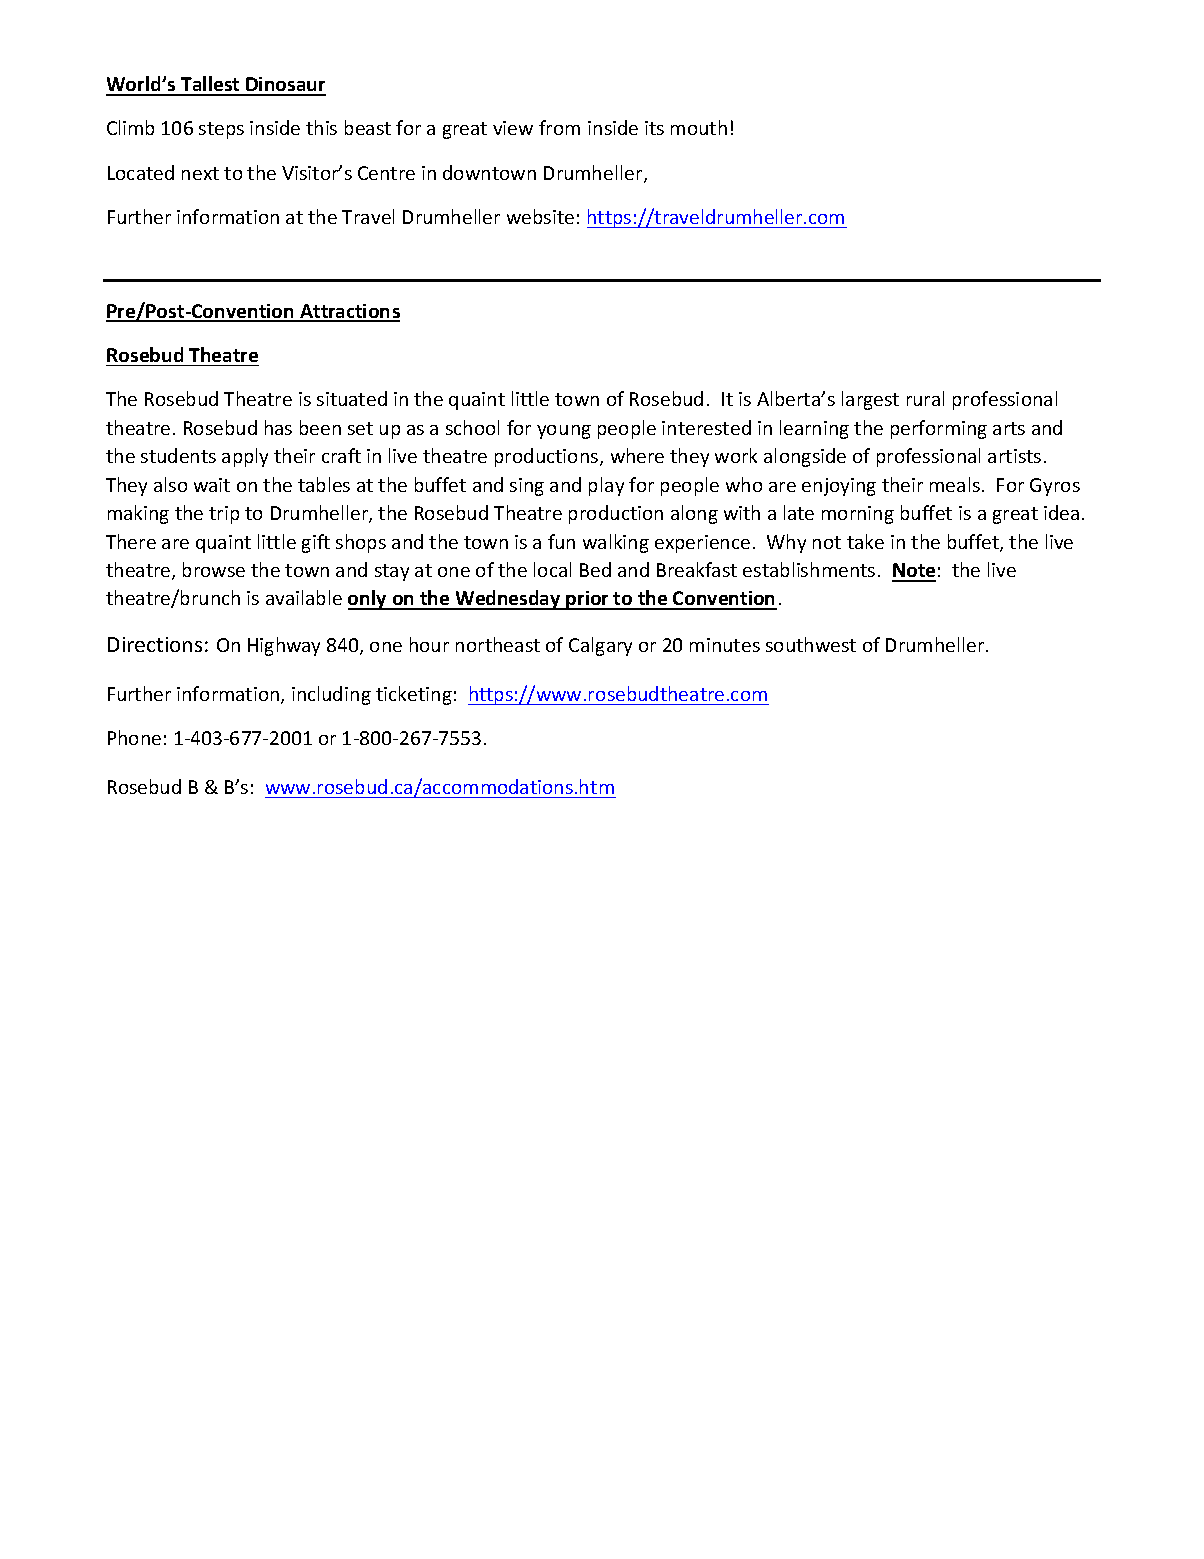 This screenshot has width=1204, height=1559. Describe the element at coordinates (699, 127) in the screenshot. I see `mouth` at that location.
